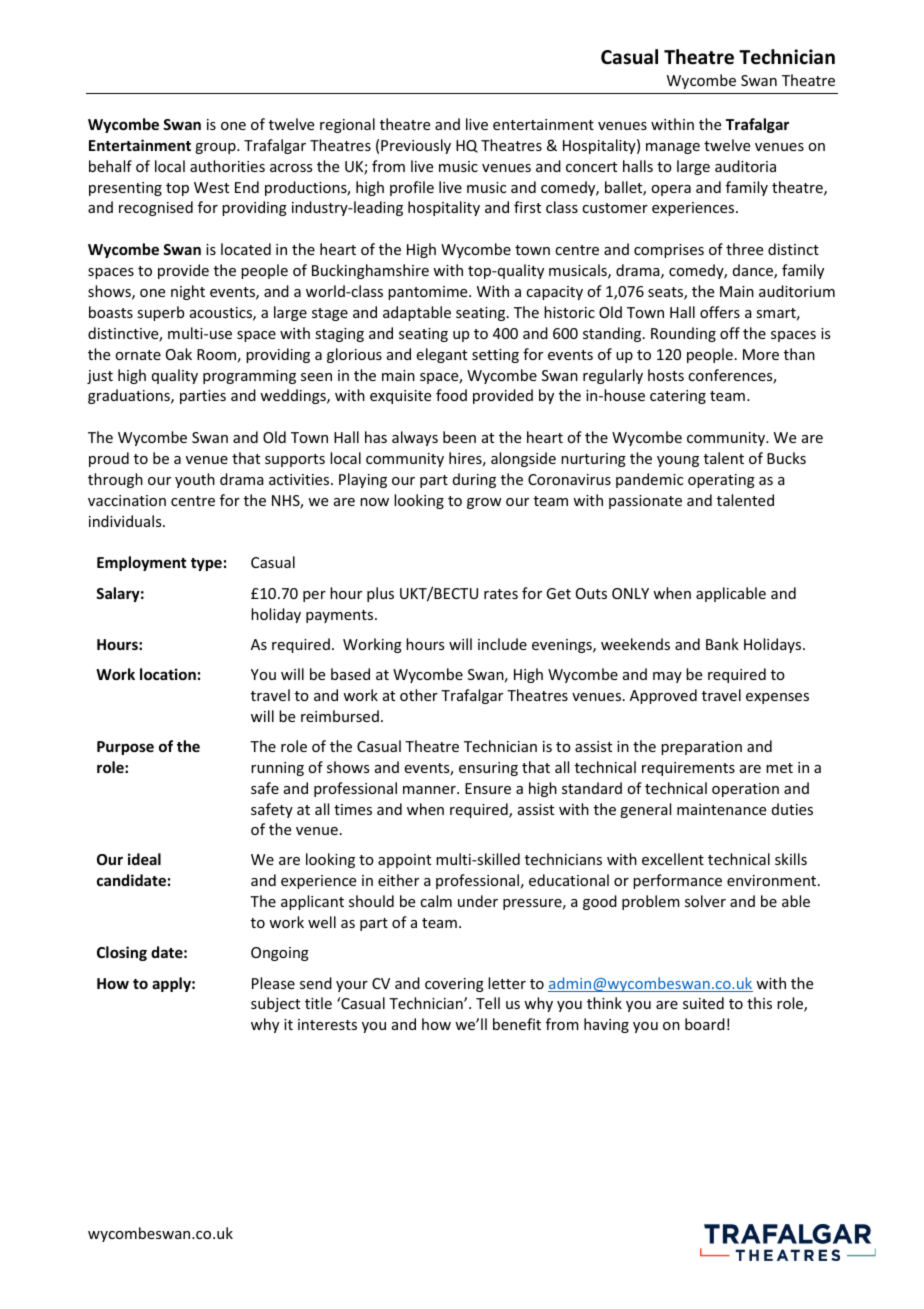 The height and width of the page is (1309, 924). Describe the element at coordinates (416, 146) in the page. I see `Previously` at that location.
